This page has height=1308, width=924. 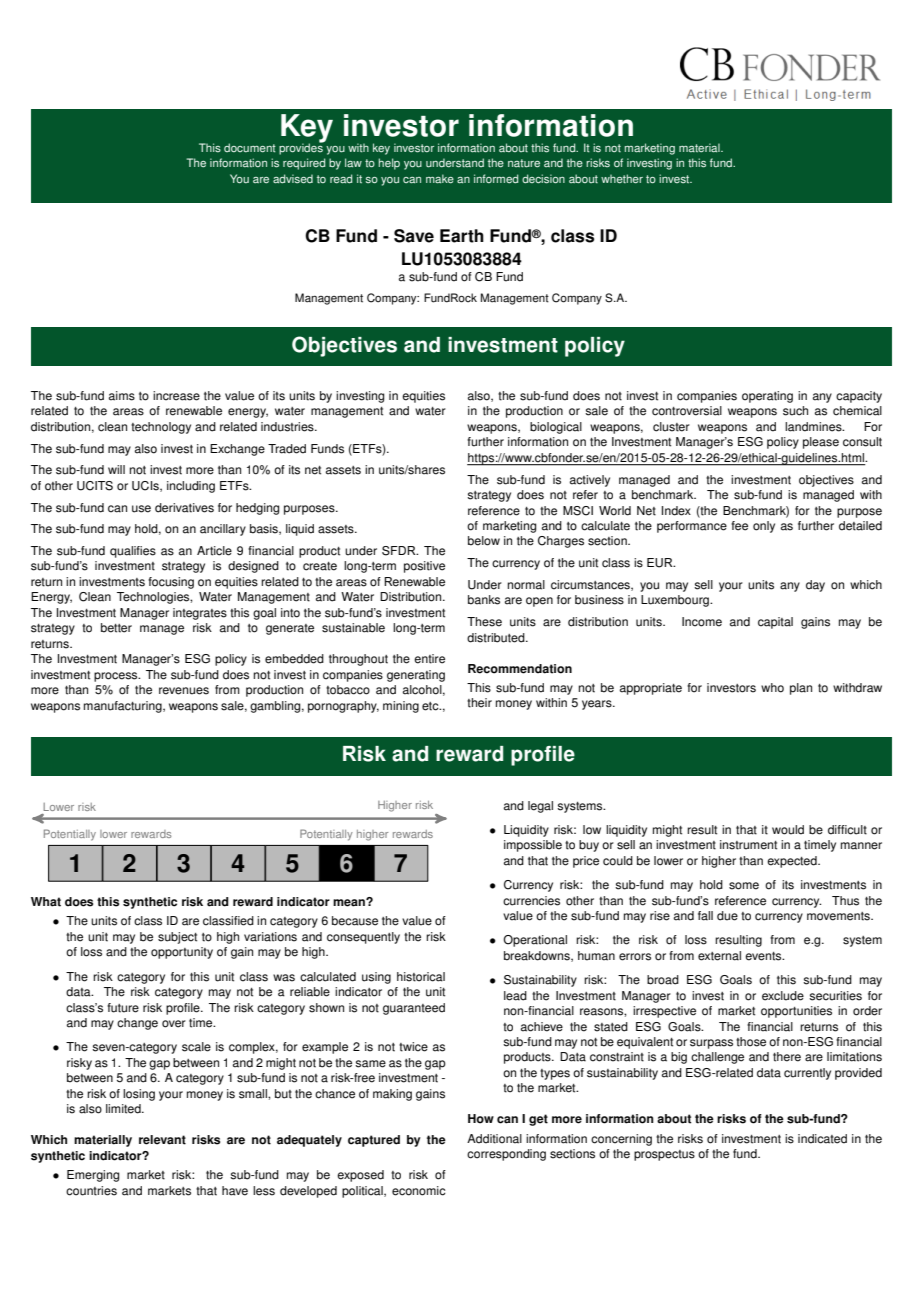 I want to click on currencies, so click(x=531, y=901).
